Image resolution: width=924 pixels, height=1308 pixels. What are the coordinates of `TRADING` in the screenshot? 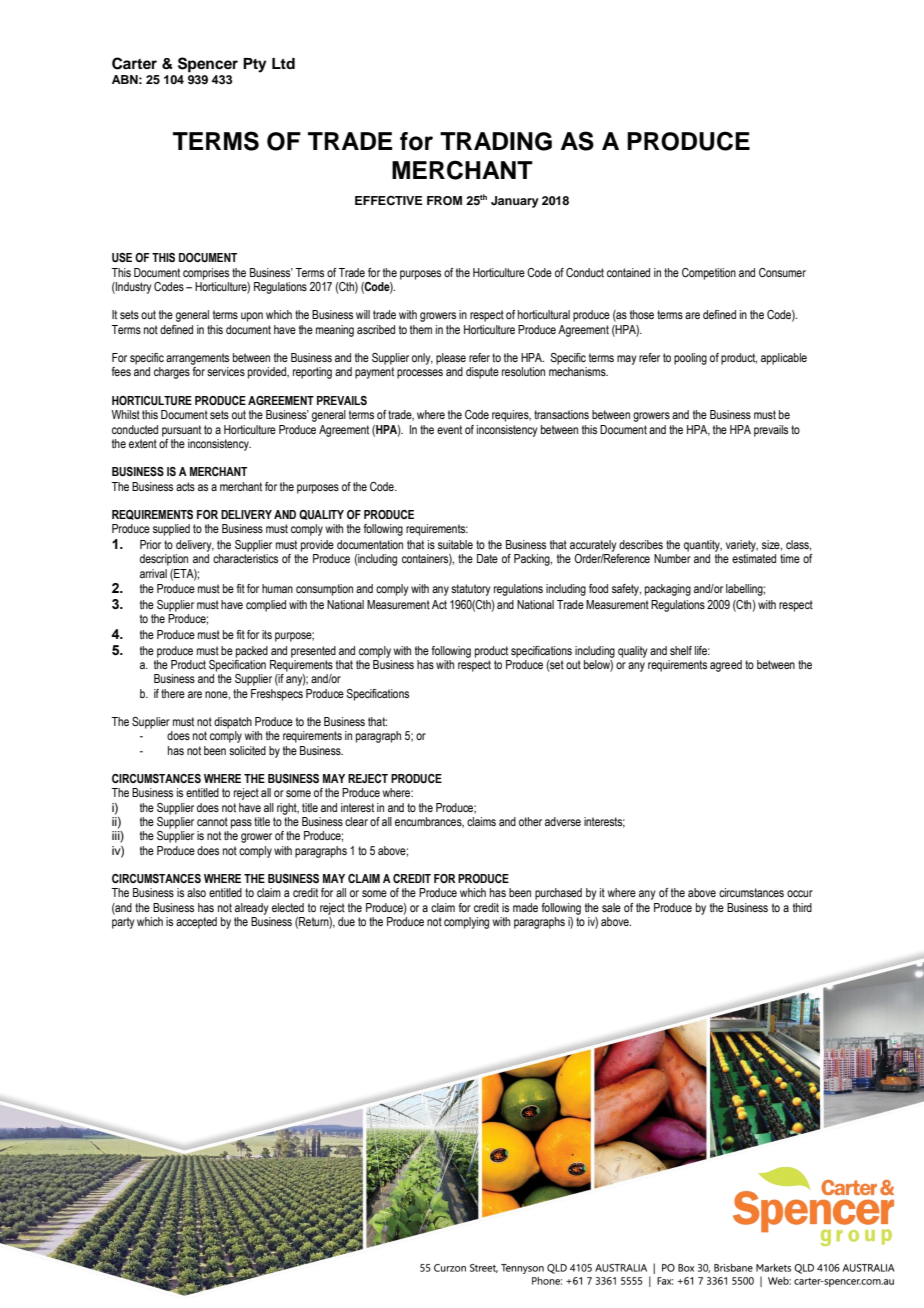 It's located at (496, 141).
